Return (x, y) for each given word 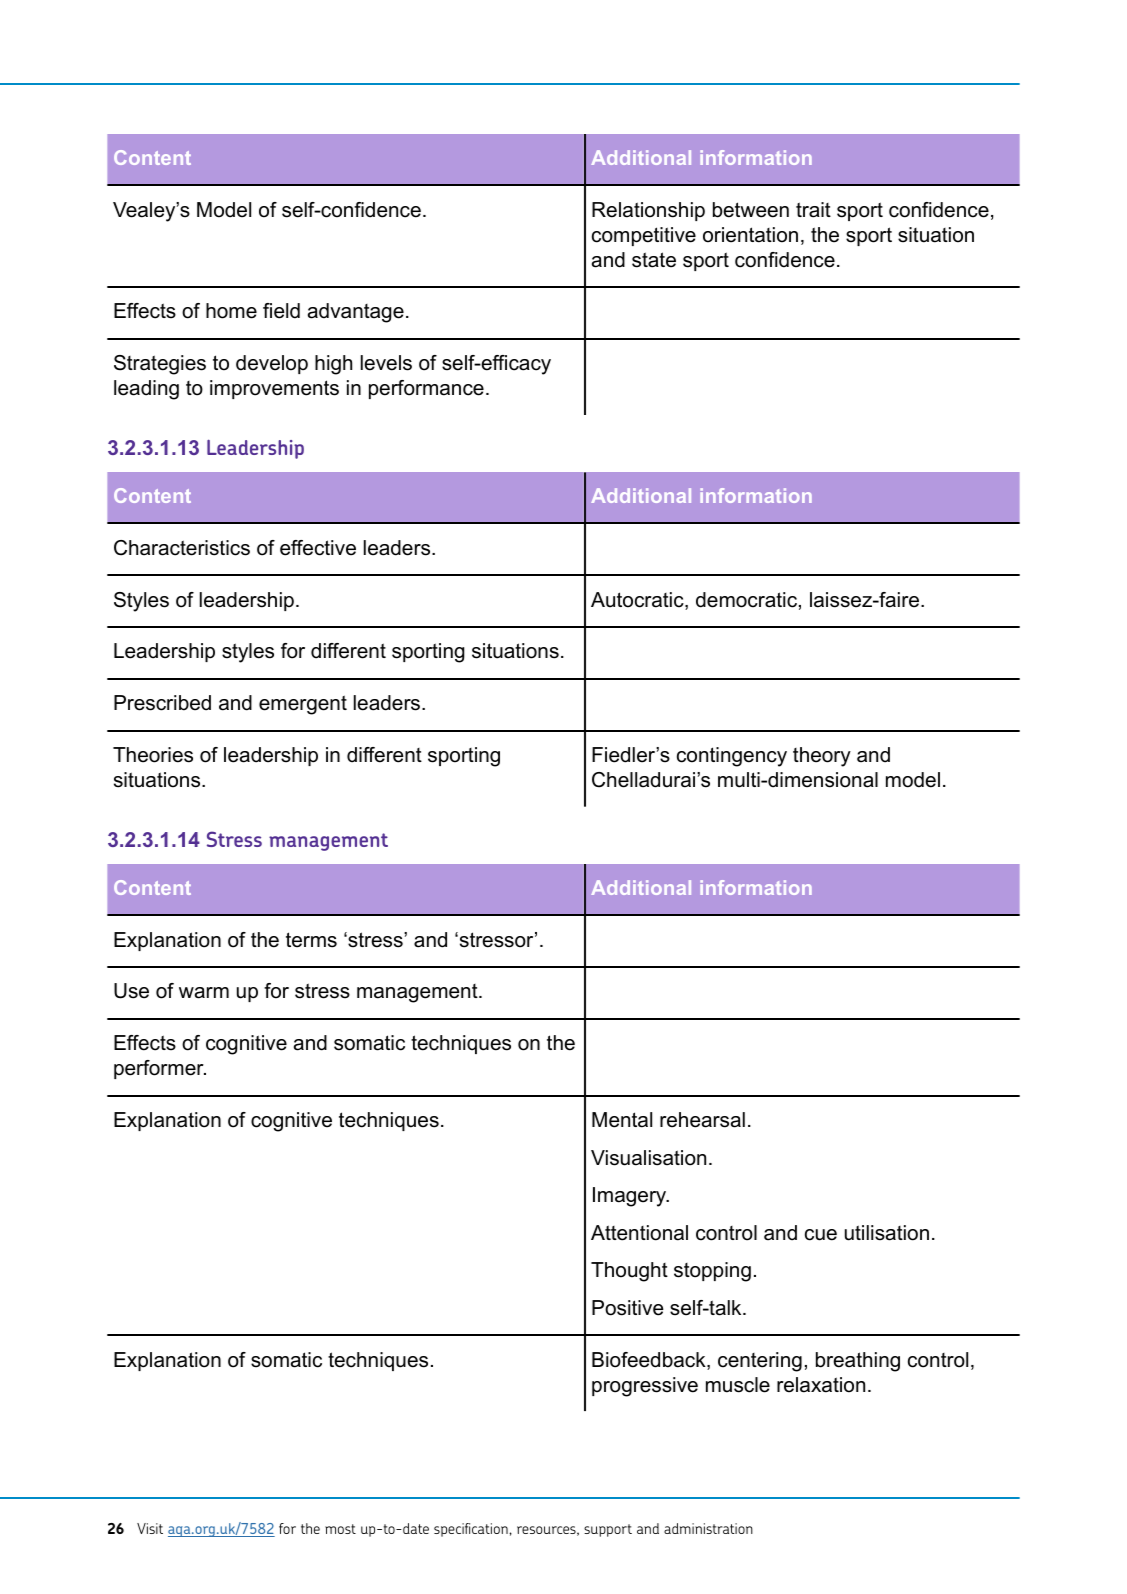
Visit (150, 1528)
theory (822, 757)
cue (821, 1235)
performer (160, 1069)
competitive (644, 236)
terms (311, 940)
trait (813, 210)
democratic (746, 600)
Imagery (631, 1197)
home (231, 311)
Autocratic (638, 601)
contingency (732, 757)
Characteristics (182, 548)
